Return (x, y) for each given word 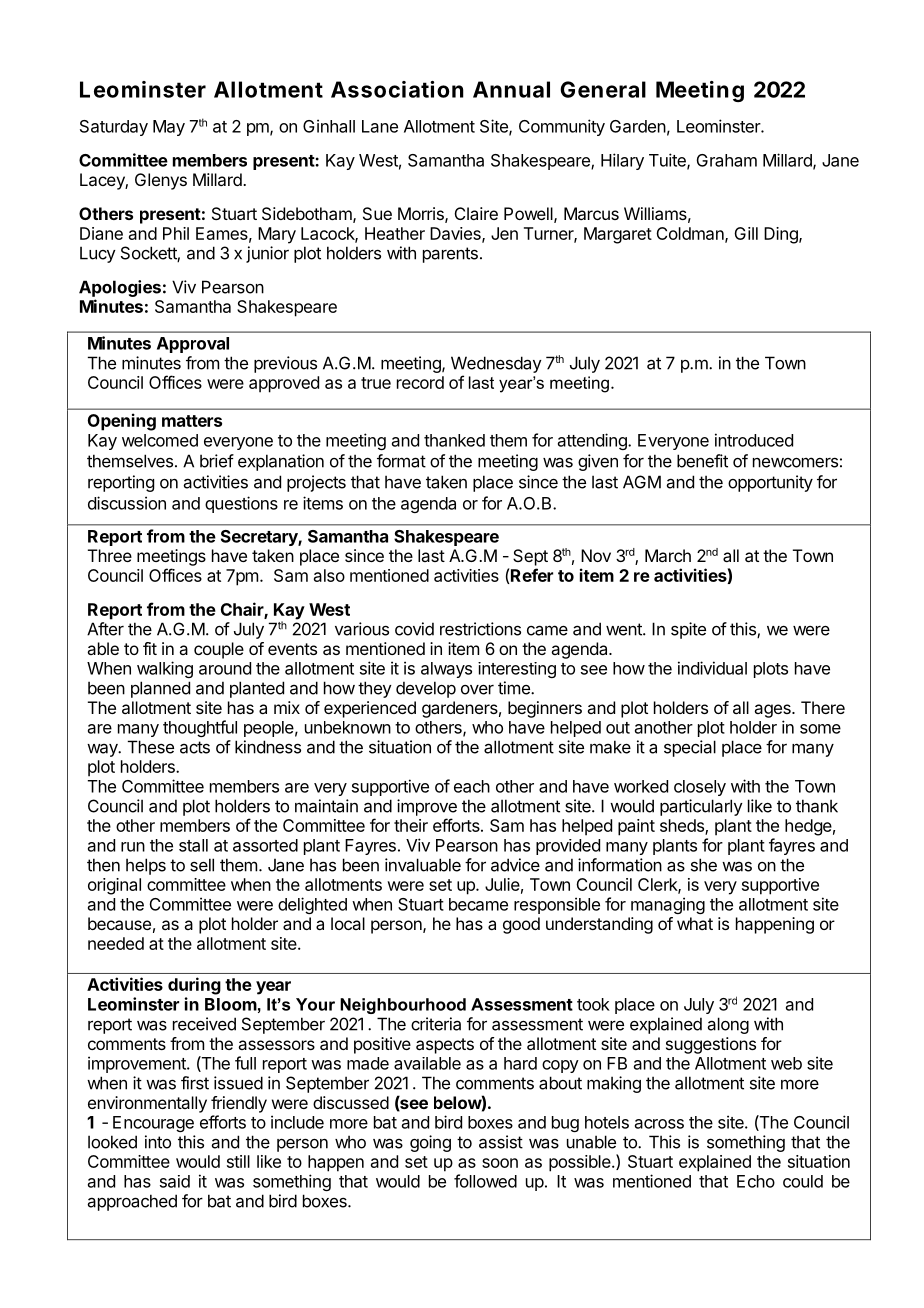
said (175, 1181)
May (169, 128)
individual (712, 668)
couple (219, 650)
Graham (727, 160)
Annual (511, 89)
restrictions (480, 629)
